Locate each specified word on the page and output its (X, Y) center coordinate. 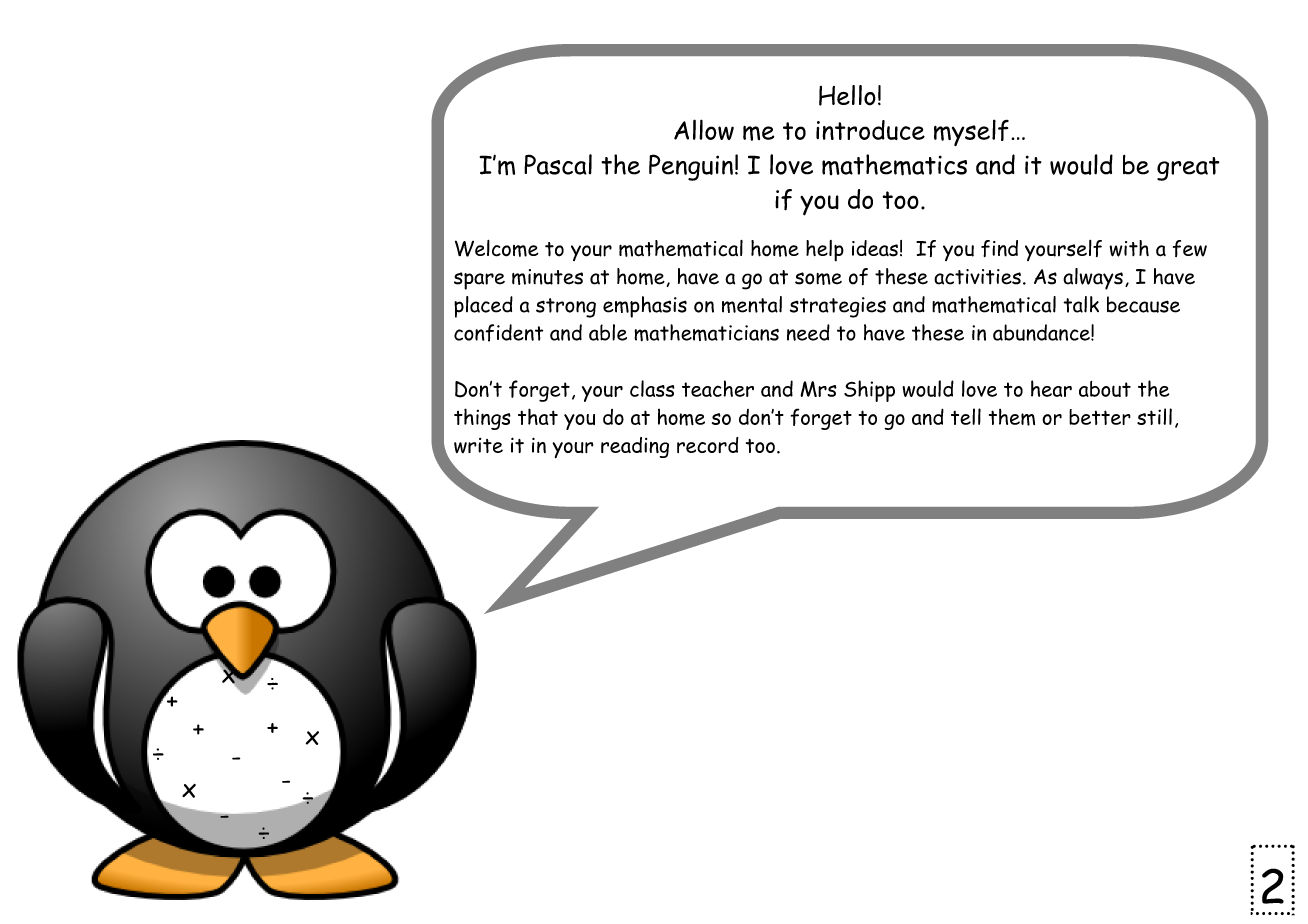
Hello (847, 95)
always (1093, 279)
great (1188, 169)
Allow (704, 129)
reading (635, 447)
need (808, 332)
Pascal (558, 164)
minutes (547, 277)
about (1105, 389)
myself (971, 132)
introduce (870, 130)
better (1100, 417)
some (818, 278)
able (608, 332)
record (708, 445)
